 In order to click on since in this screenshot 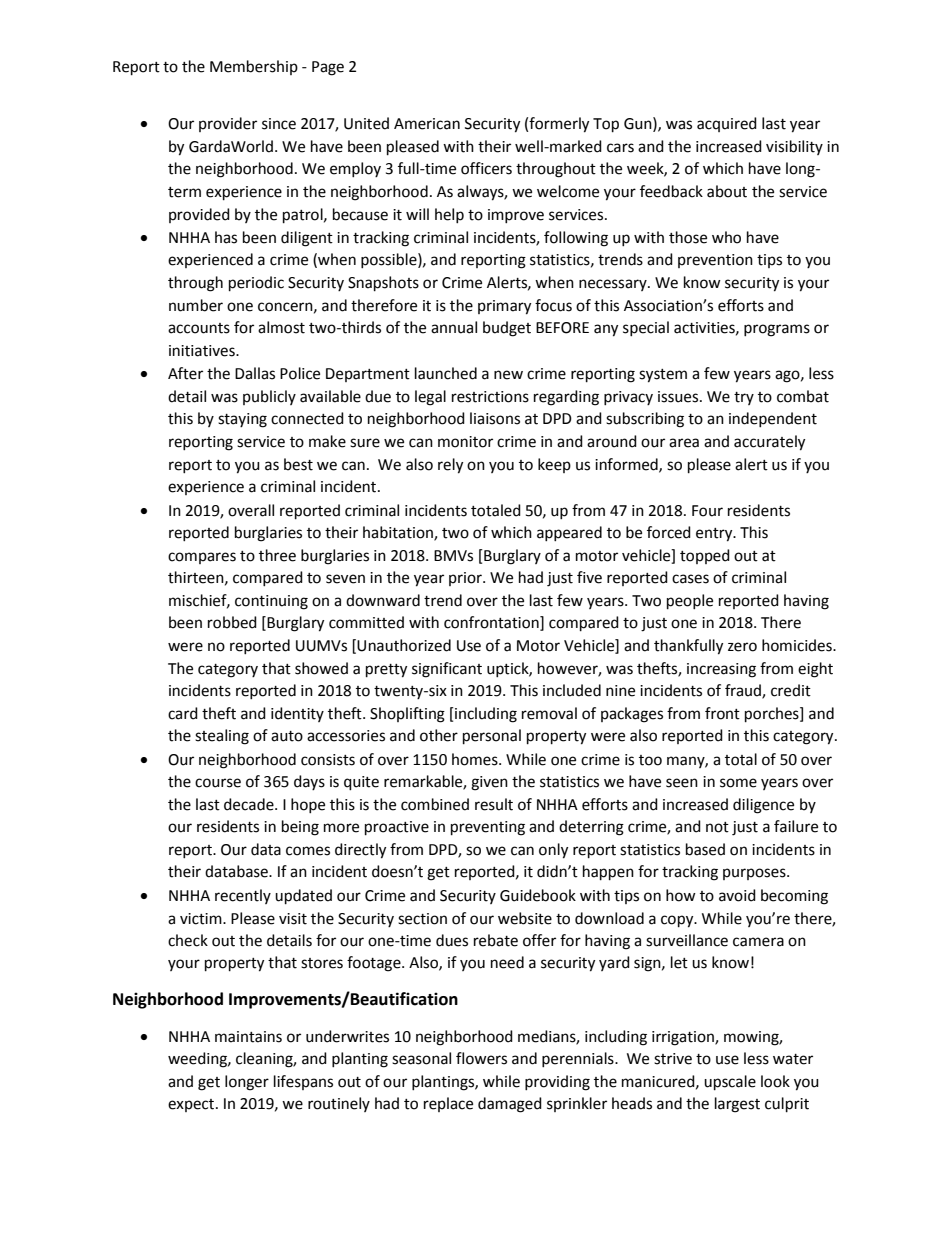, I will do `click(279, 124)`.
